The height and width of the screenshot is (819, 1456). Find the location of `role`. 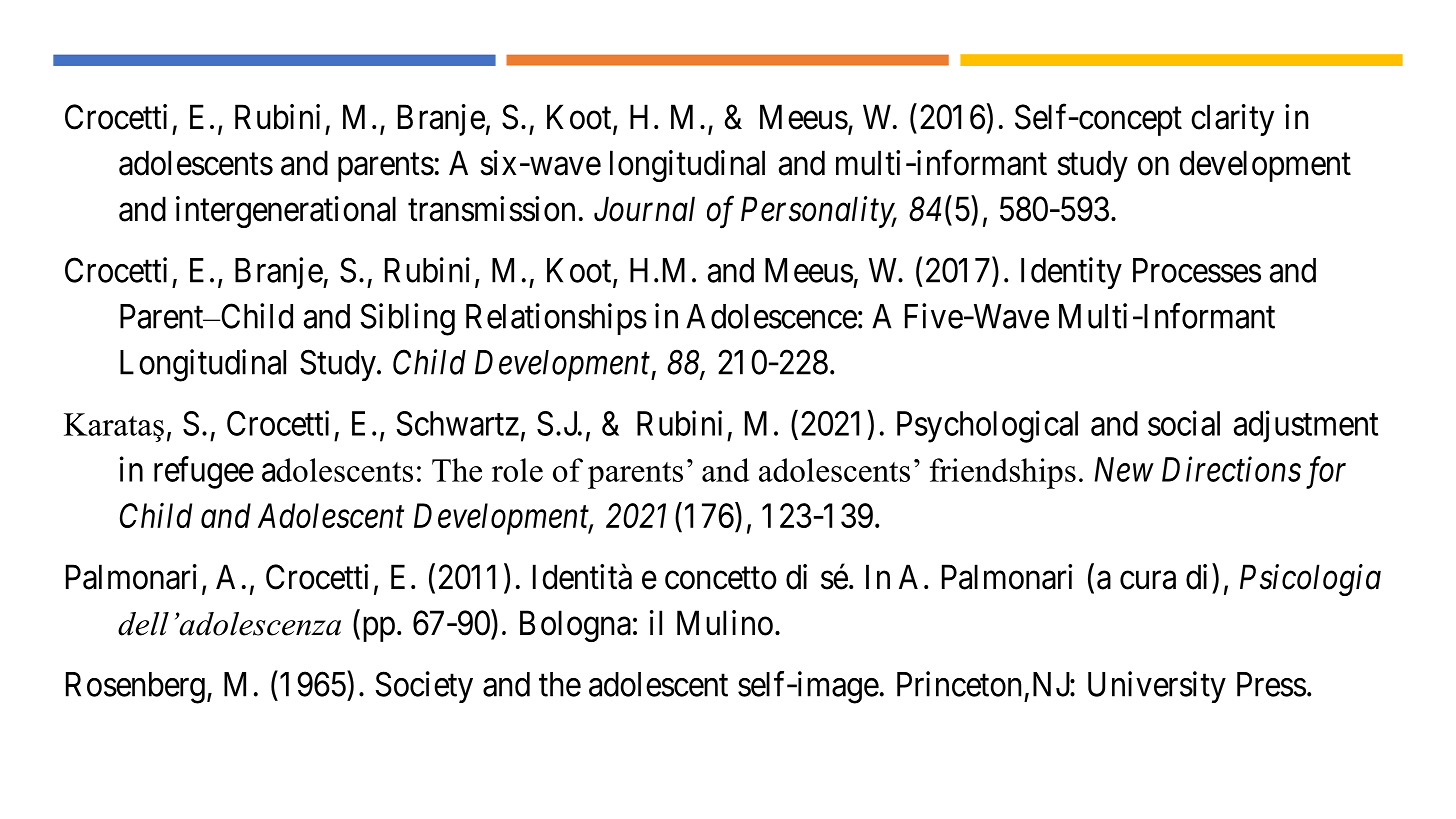

role is located at coordinates (517, 470).
